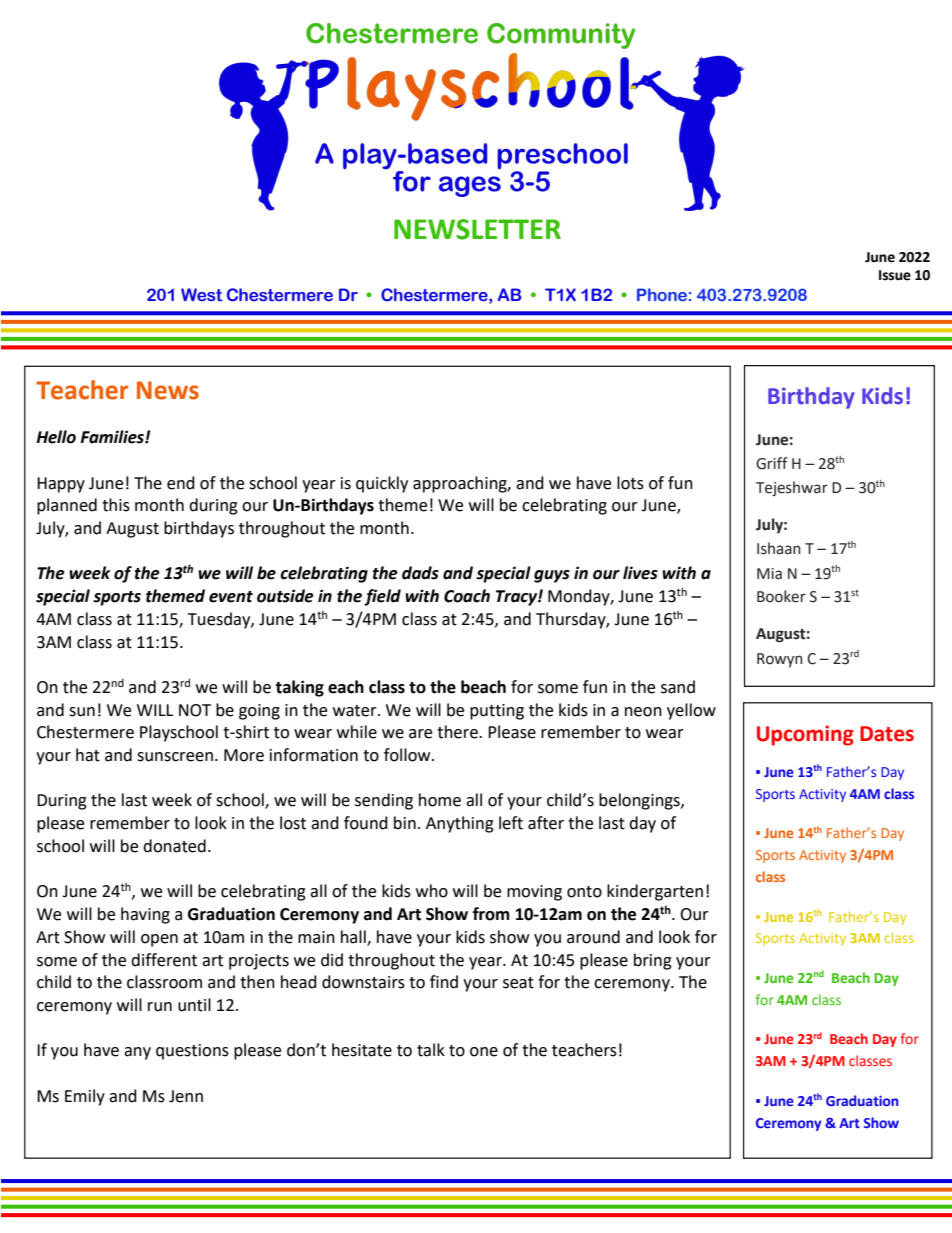 The width and height of the screenshot is (952, 1233). I want to click on talk, so click(431, 1050).
